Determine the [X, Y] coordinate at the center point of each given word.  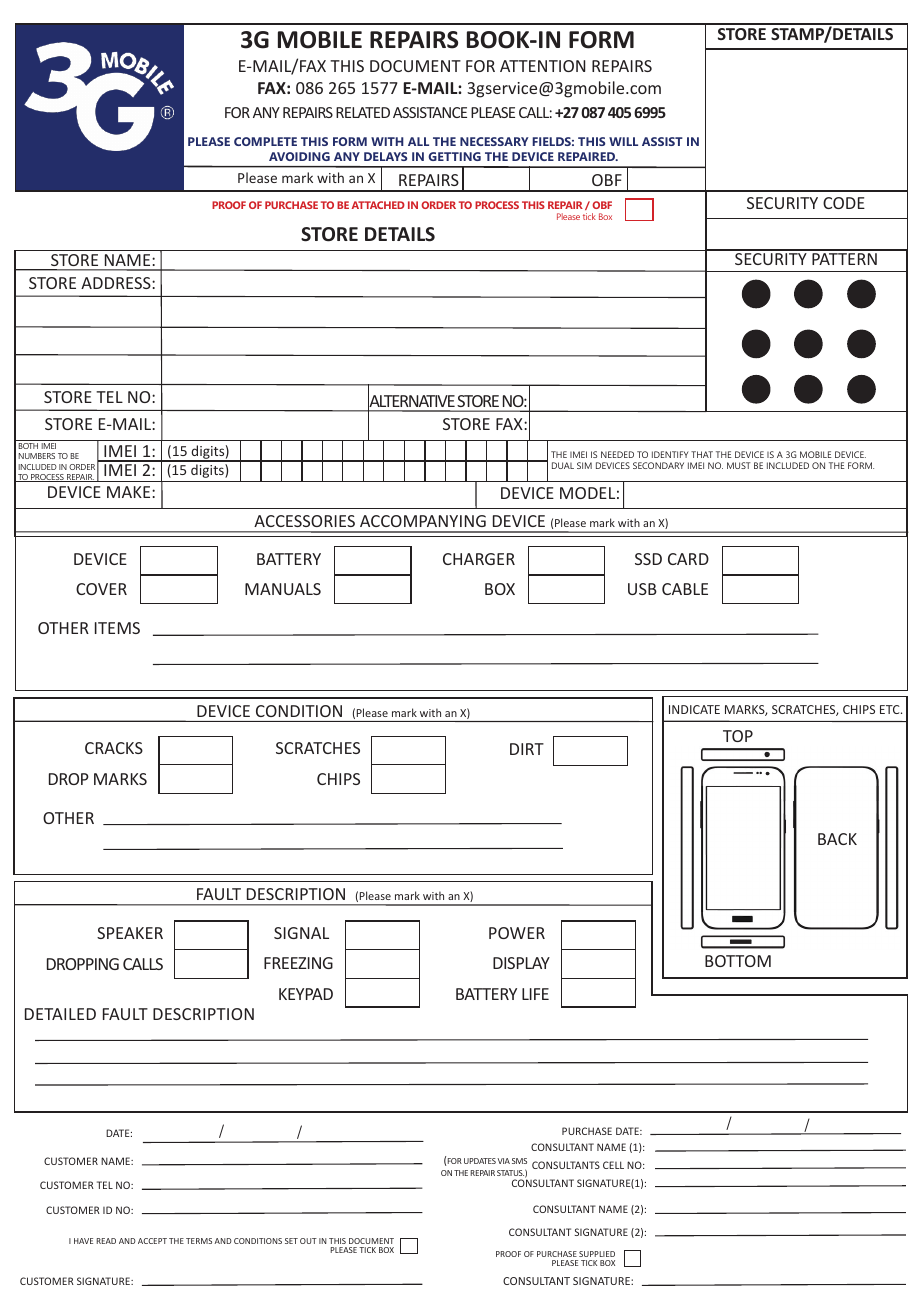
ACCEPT [152, 1241]
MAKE [130, 492]
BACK [837, 839]
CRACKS [114, 748]
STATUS [510, 1173]
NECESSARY [494, 141]
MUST [739, 465]
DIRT [527, 749]
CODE [844, 203]
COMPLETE [265, 141]
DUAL [563, 465]
